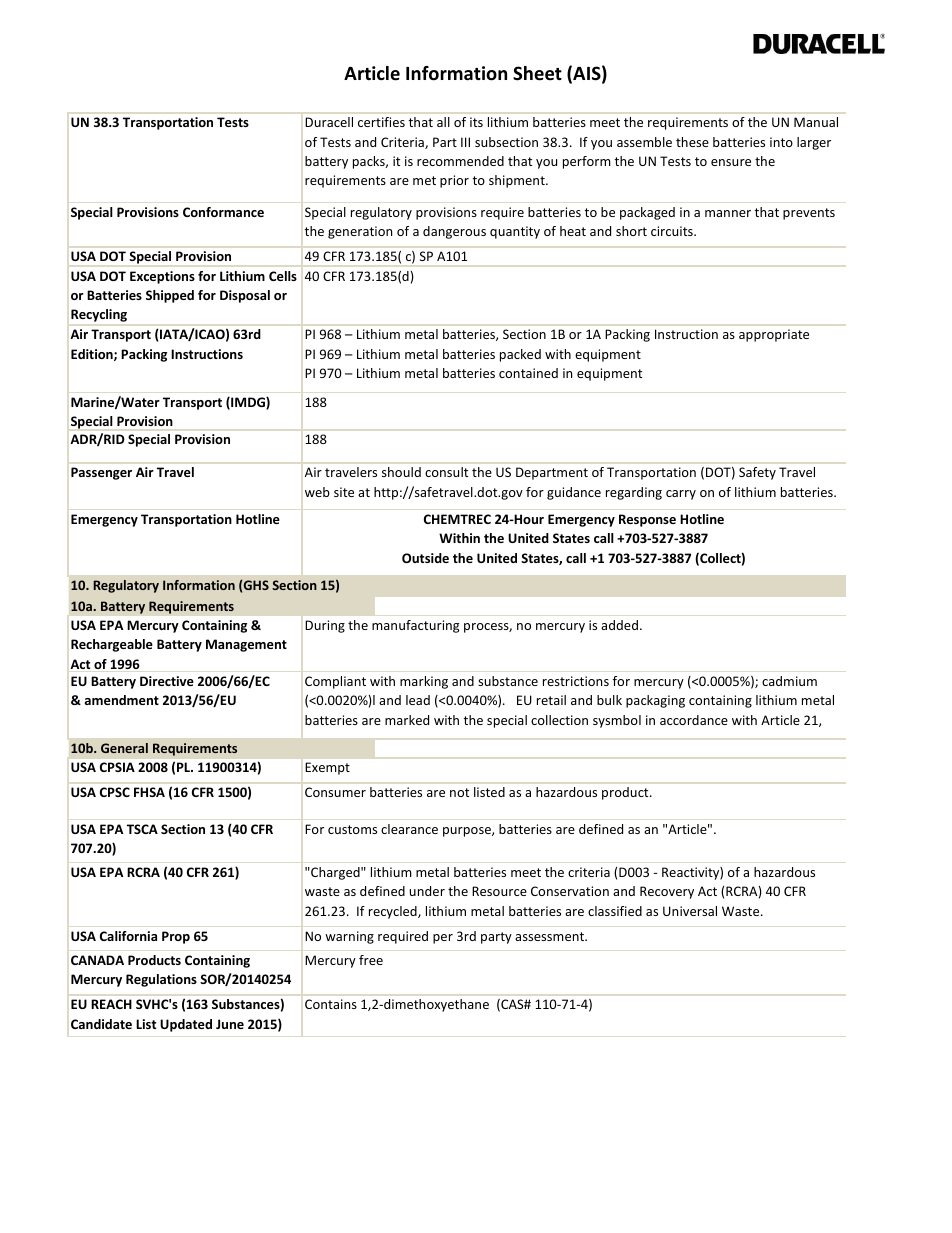  Describe the element at coordinates (101, 473) in the screenshot. I see `Passenger` at that location.
